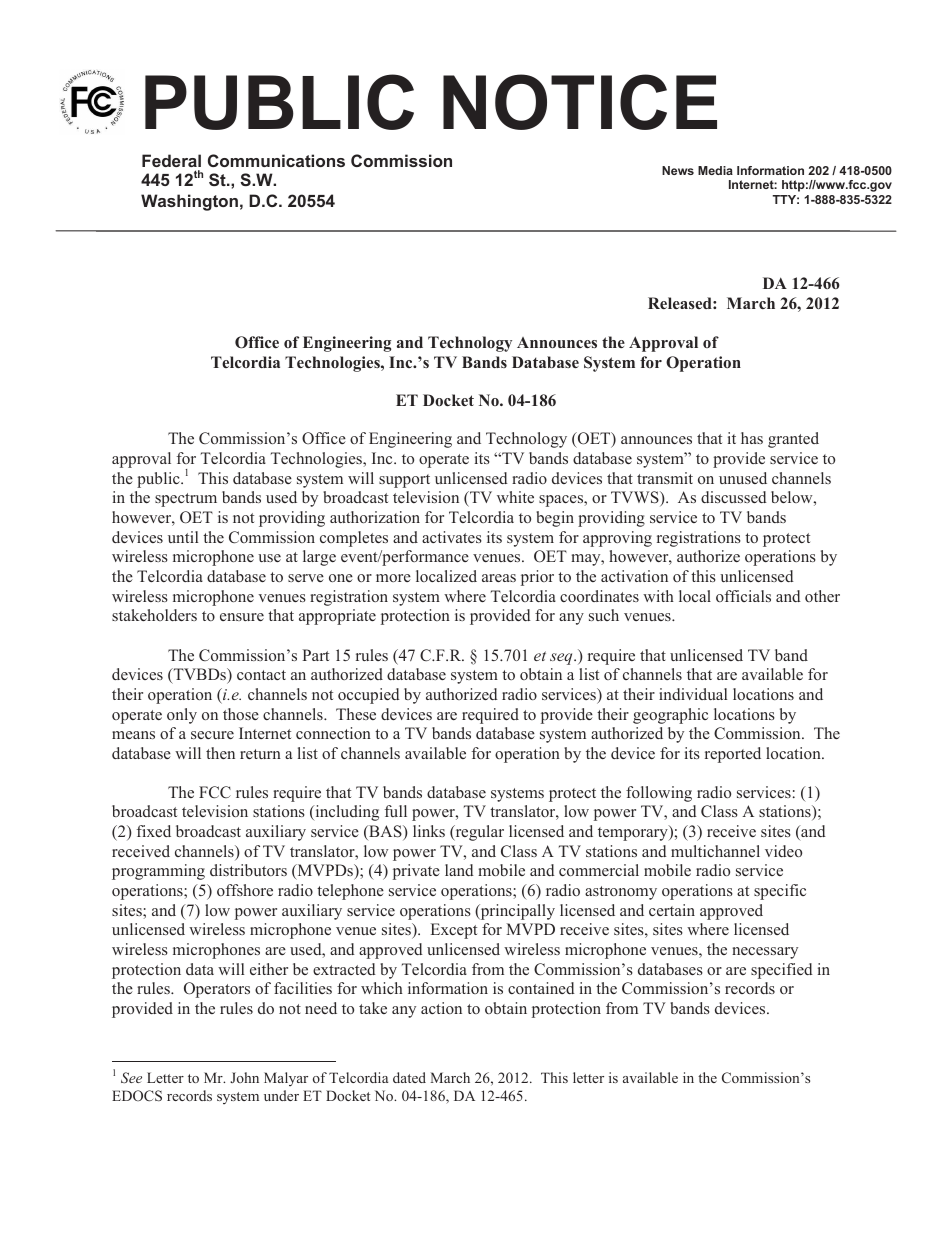 This page has width=952, height=1233. Describe the element at coordinates (409, 1077) in the page. I see `dated` at that location.
